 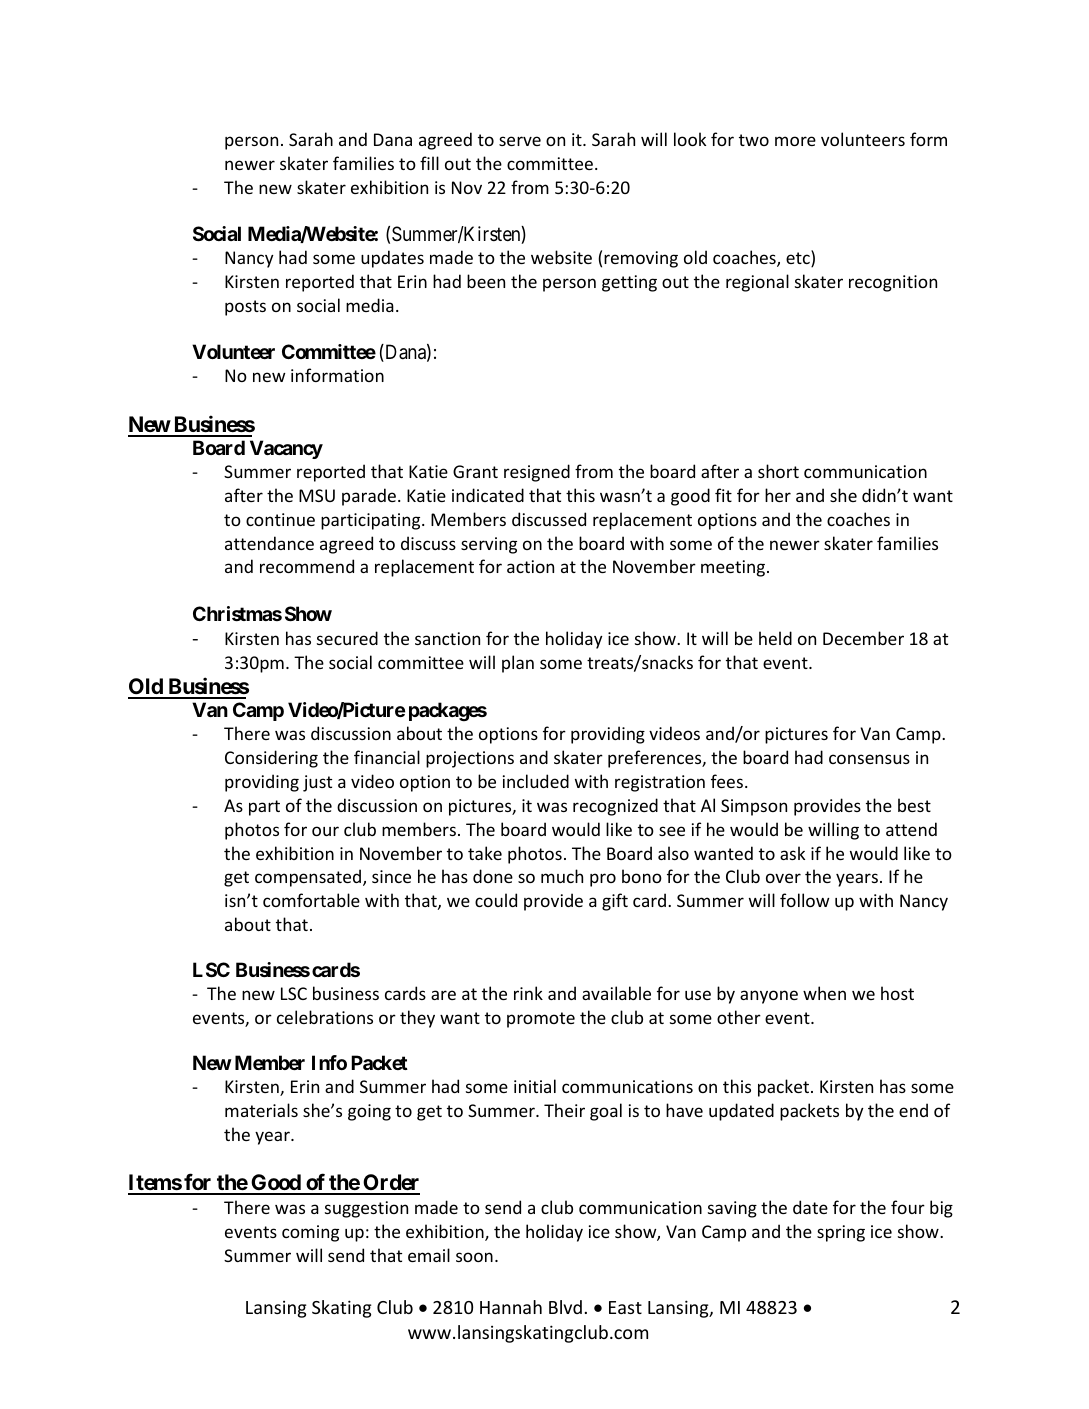 What do you see at coordinates (536, 781) in the screenshot?
I see `included` at bounding box center [536, 781].
